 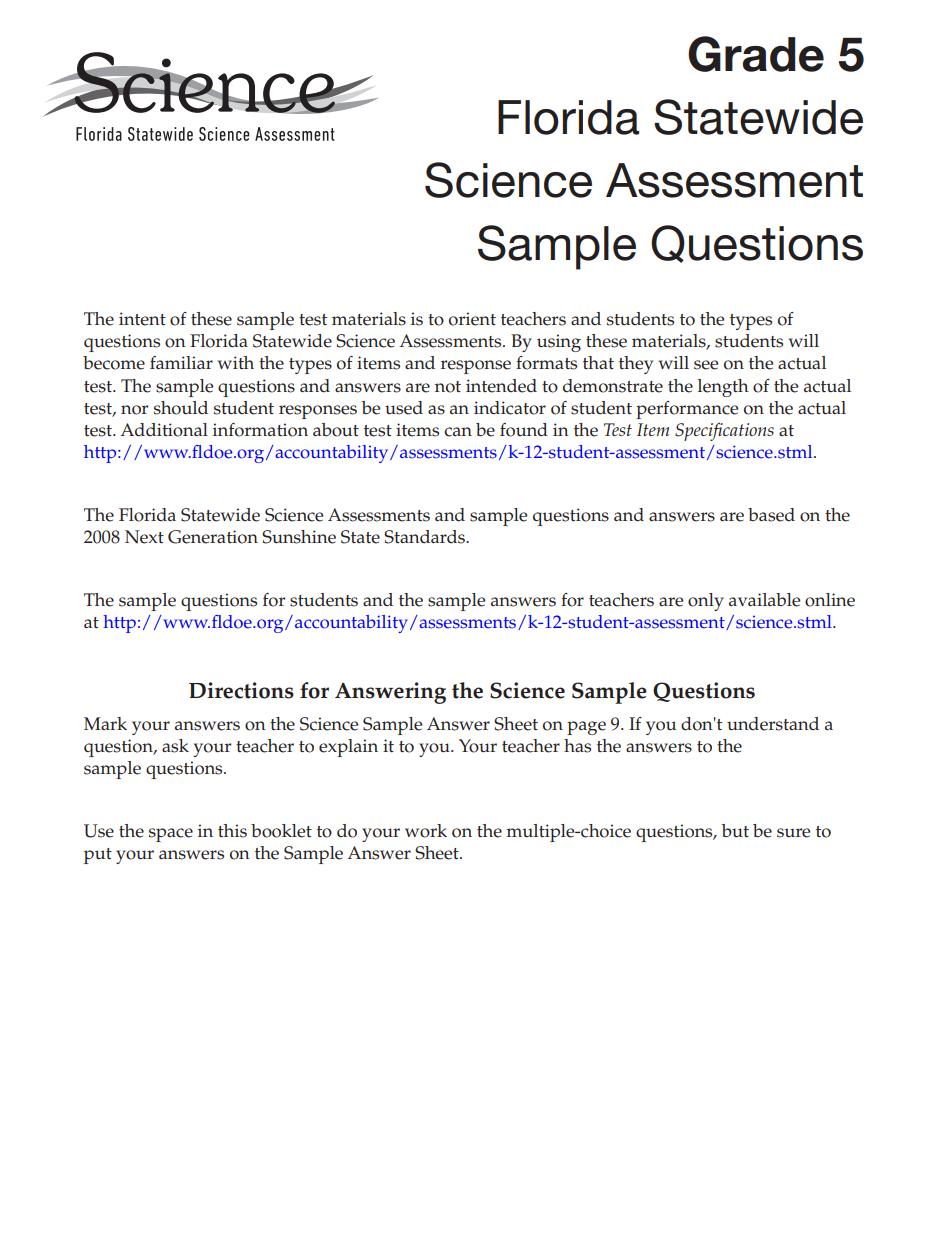 What do you see at coordinates (586, 728) in the image?
I see `page` at bounding box center [586, 728].
